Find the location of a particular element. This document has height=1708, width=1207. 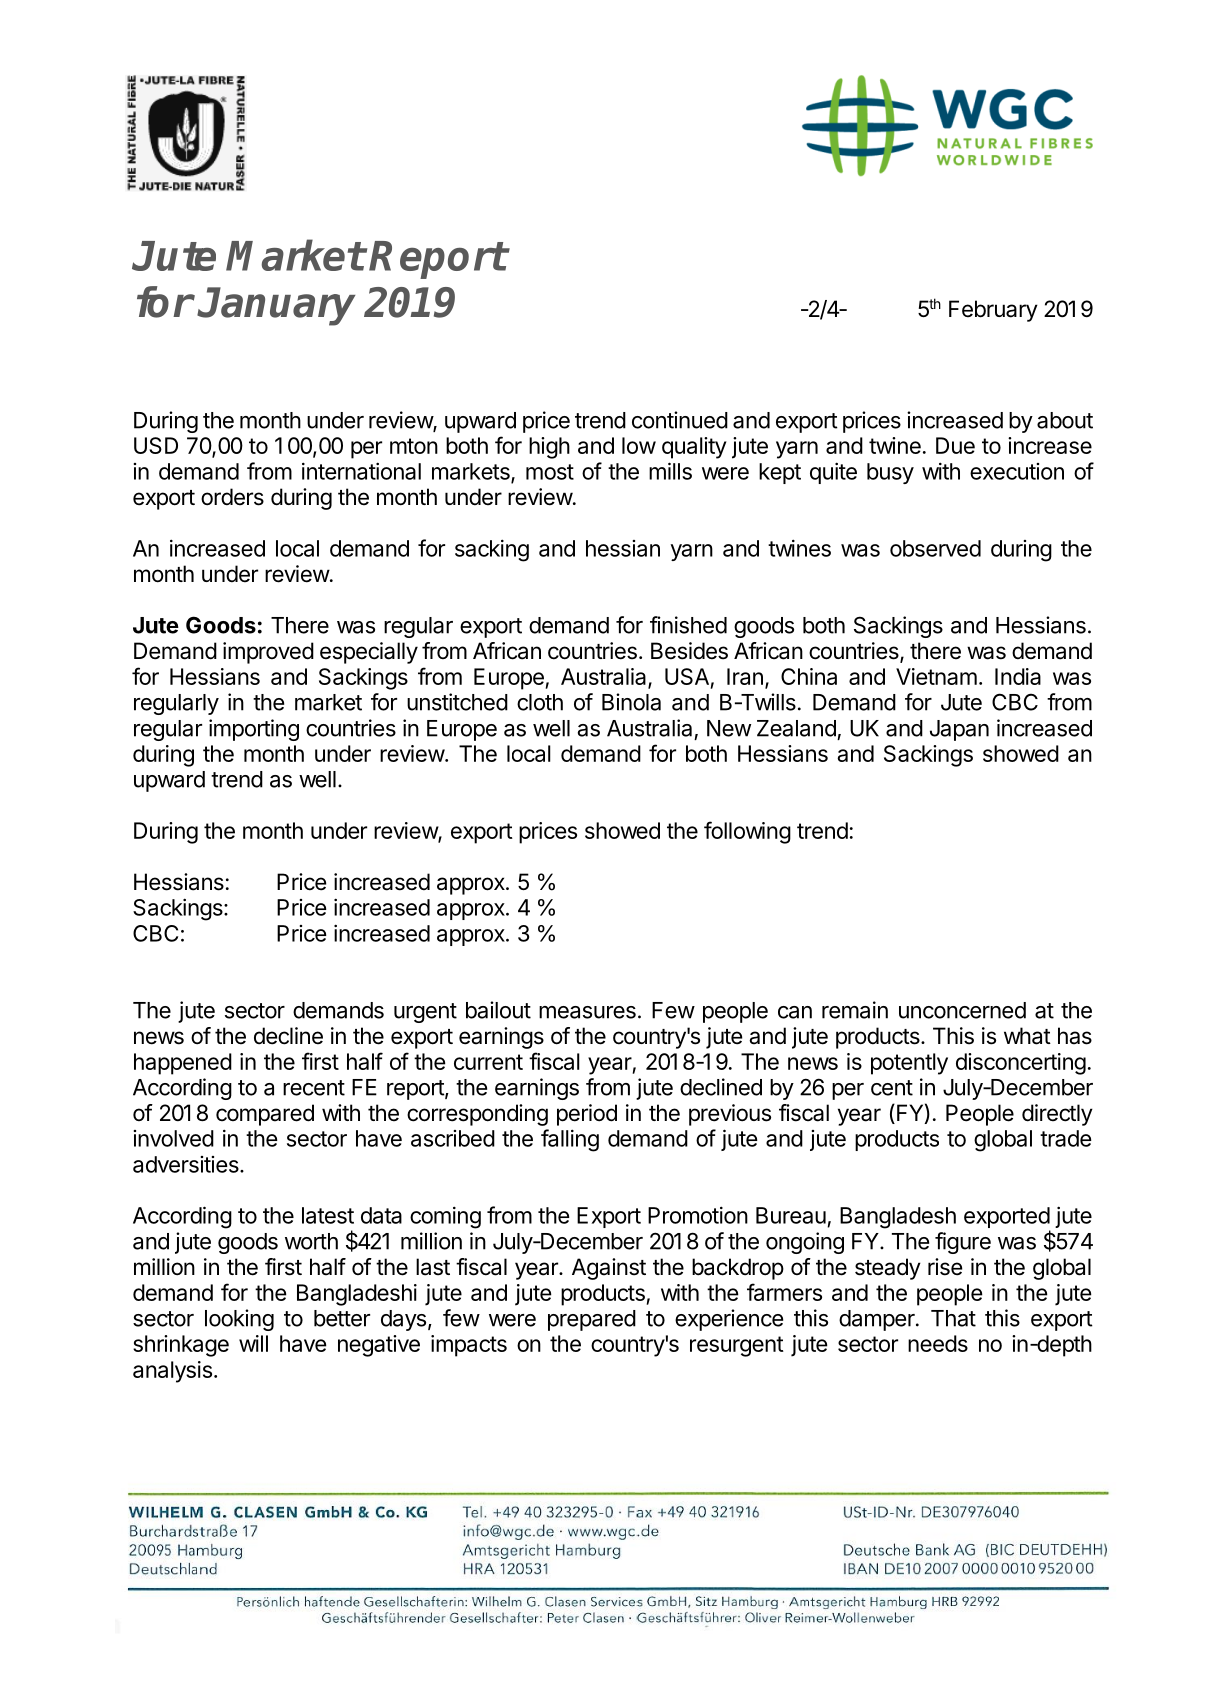

looking is located at coordinates (239, 1320).
